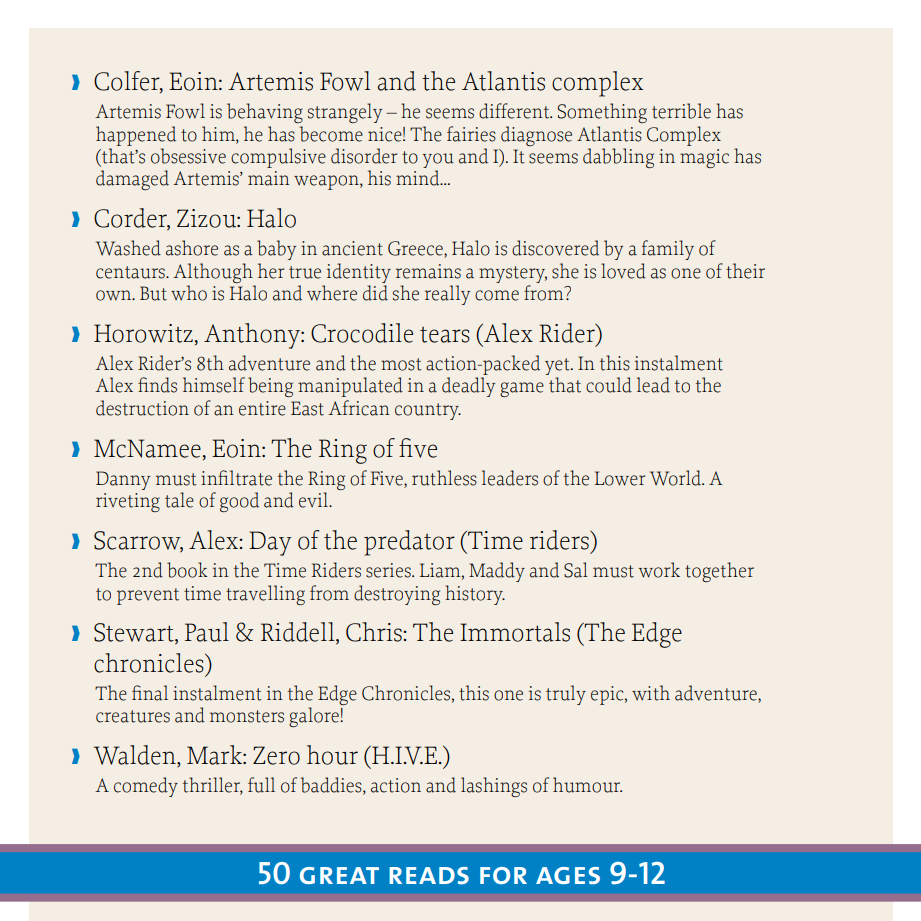  I want to click on final, so click(150, 693).
